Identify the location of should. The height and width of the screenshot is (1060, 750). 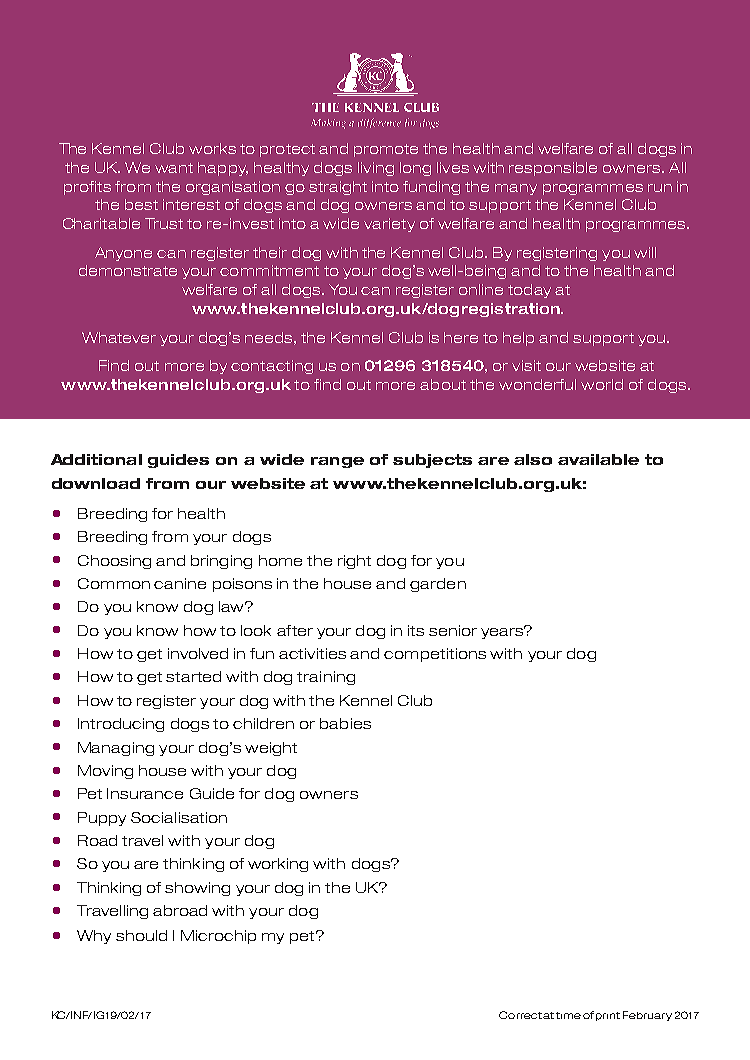
(141, 935).
